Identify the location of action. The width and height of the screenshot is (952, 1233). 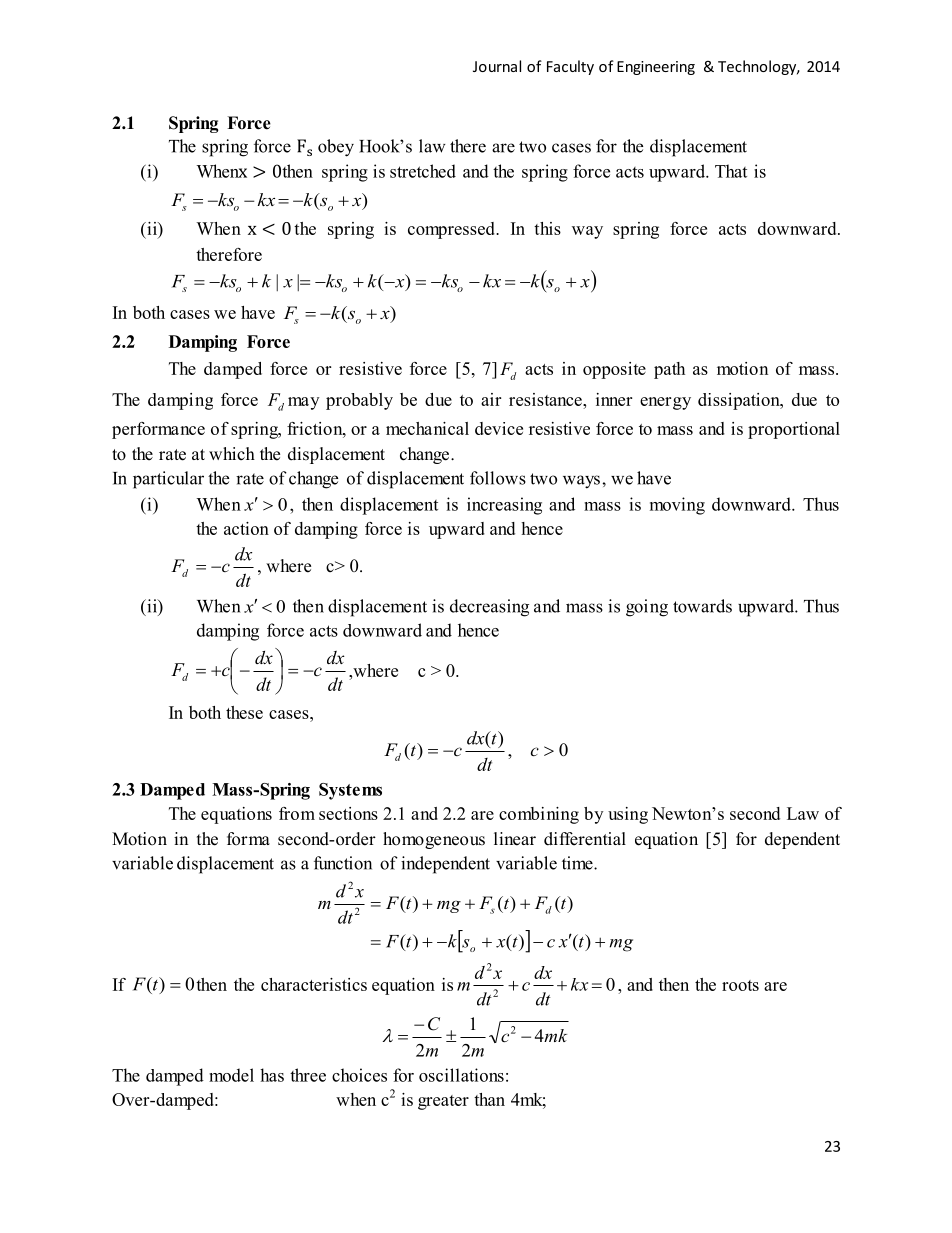
(246, 528).
